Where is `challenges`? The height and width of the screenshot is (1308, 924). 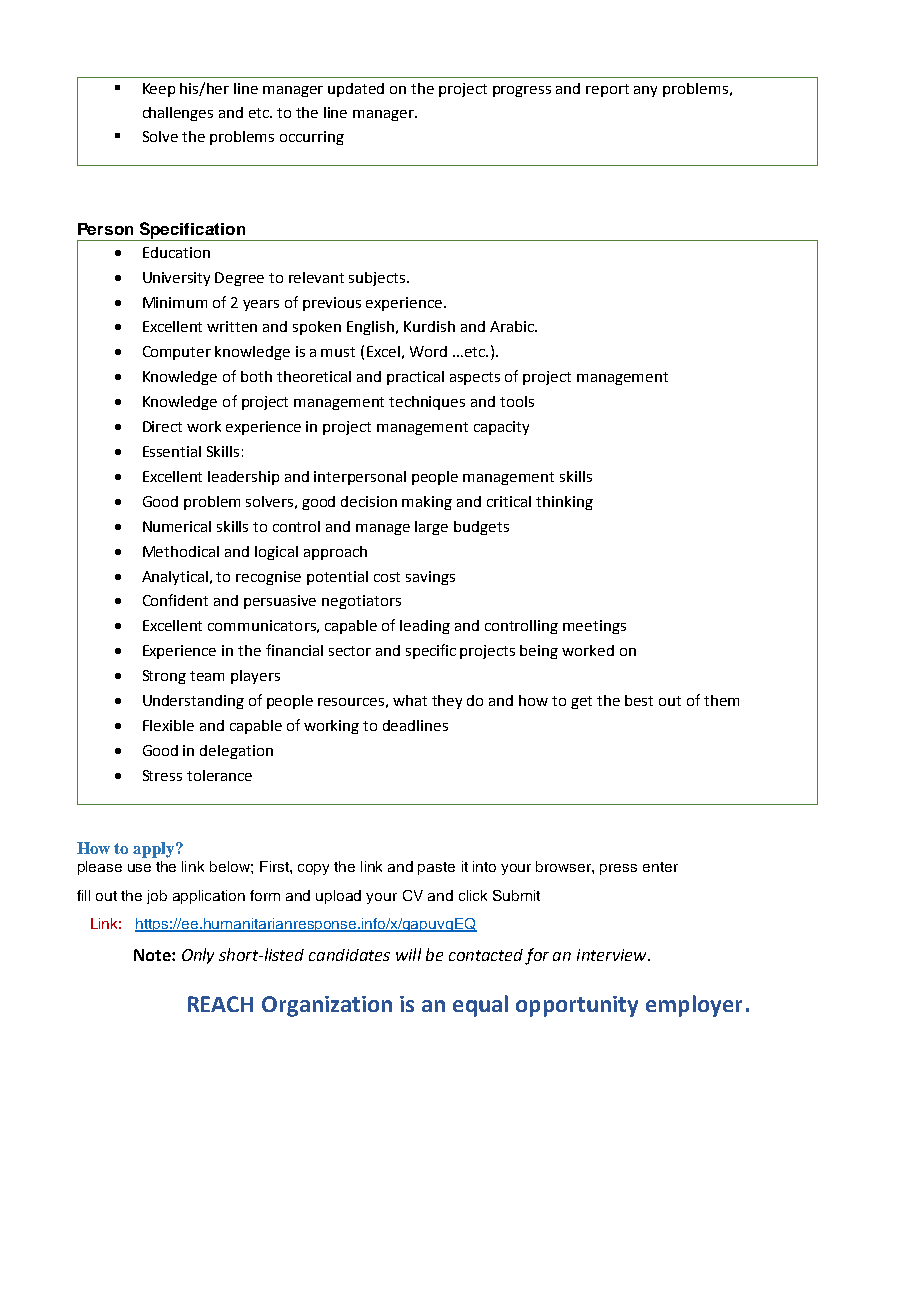 challenges is located at coordinates (178, 114).
